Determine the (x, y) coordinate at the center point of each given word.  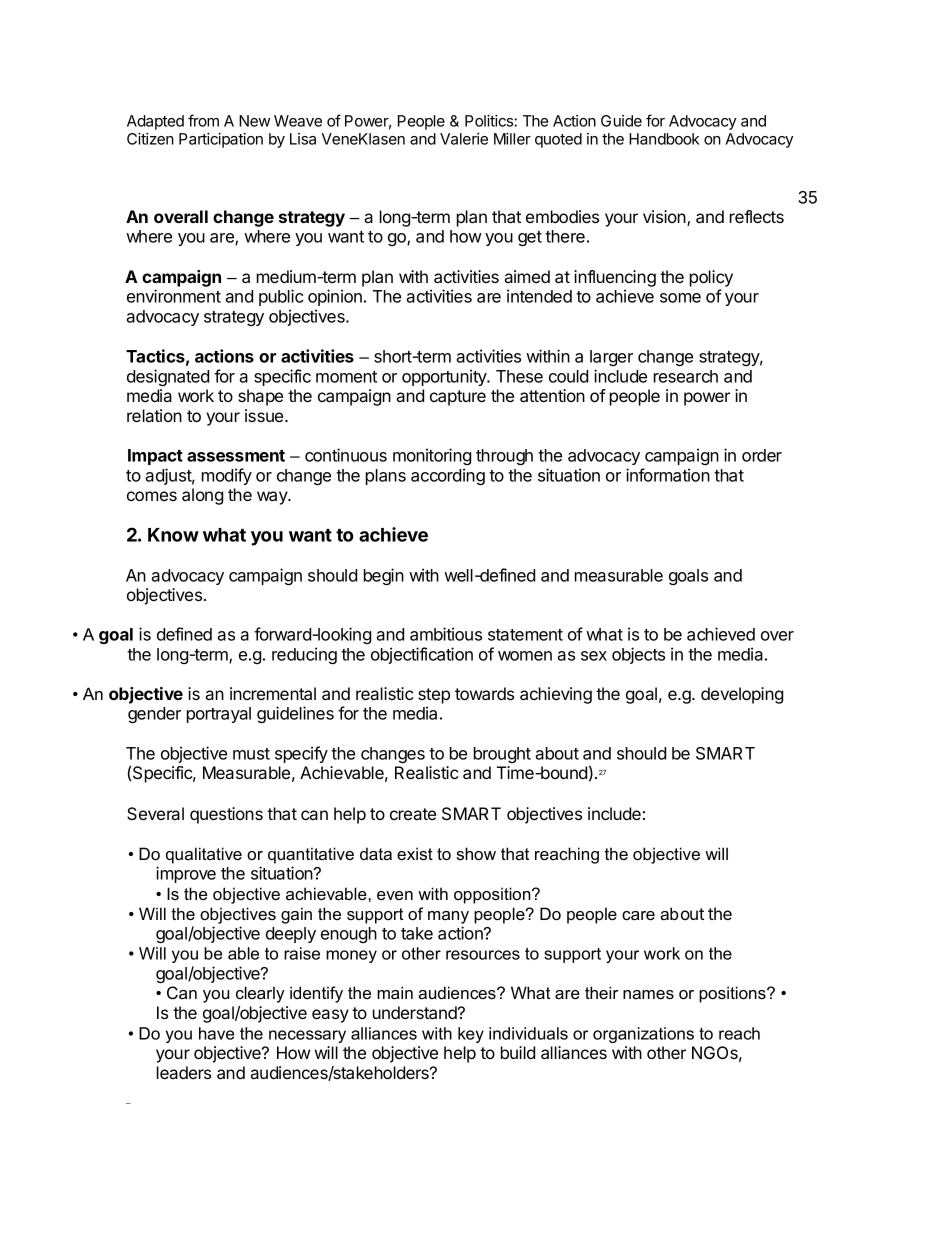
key (471, 1035)
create (413, 814)
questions (226, 815)
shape (260, 397)
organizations (643, 1035)
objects (638, 655)
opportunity (445, 377)
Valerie (464, 139)
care (638, 915)
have (216, 1033)
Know (173, 535)
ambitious (446, 634)
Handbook (664, 139)
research (686, 376)
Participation (221, 140)
